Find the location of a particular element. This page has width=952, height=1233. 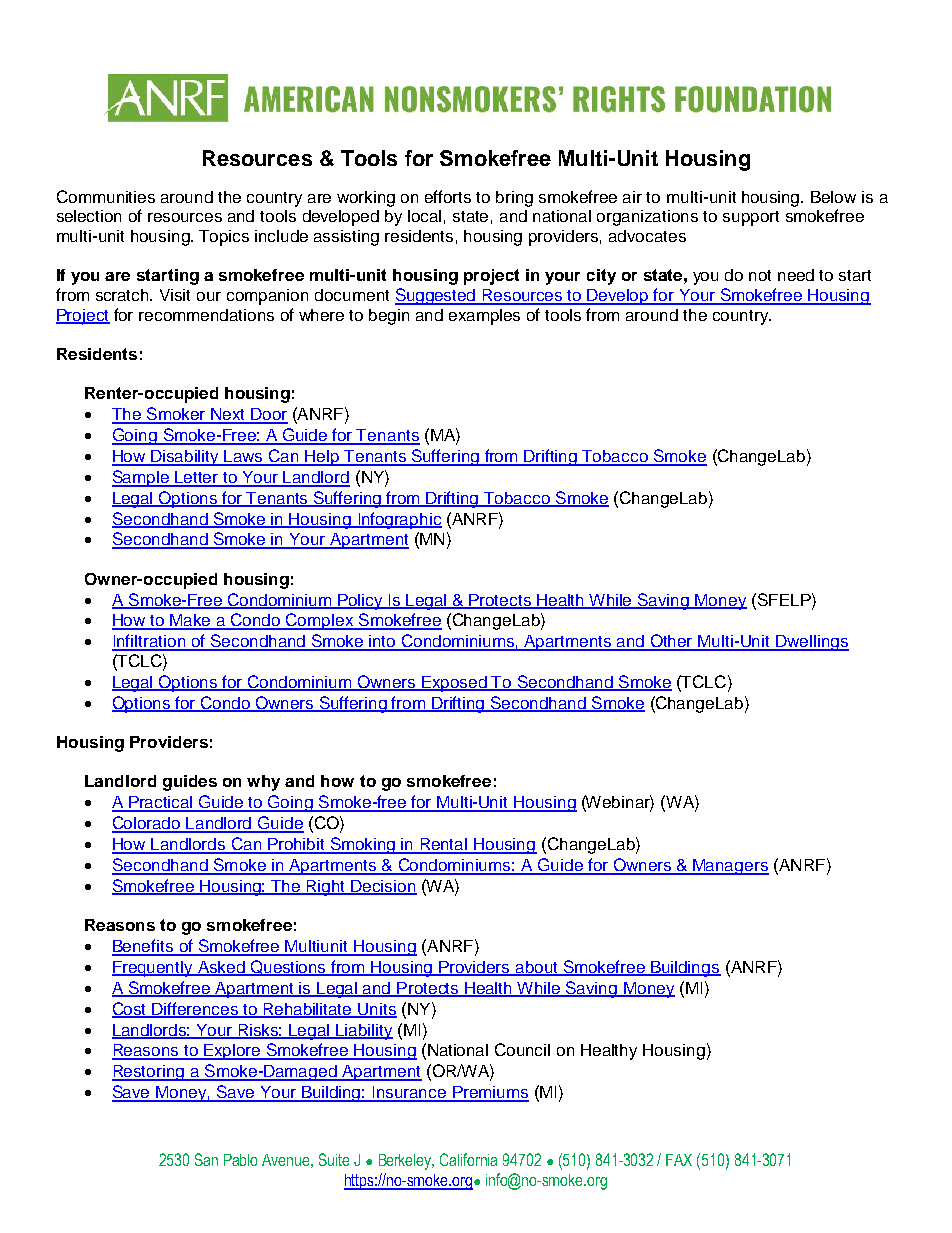

Dwellings is located at coordinates (811, 643).
